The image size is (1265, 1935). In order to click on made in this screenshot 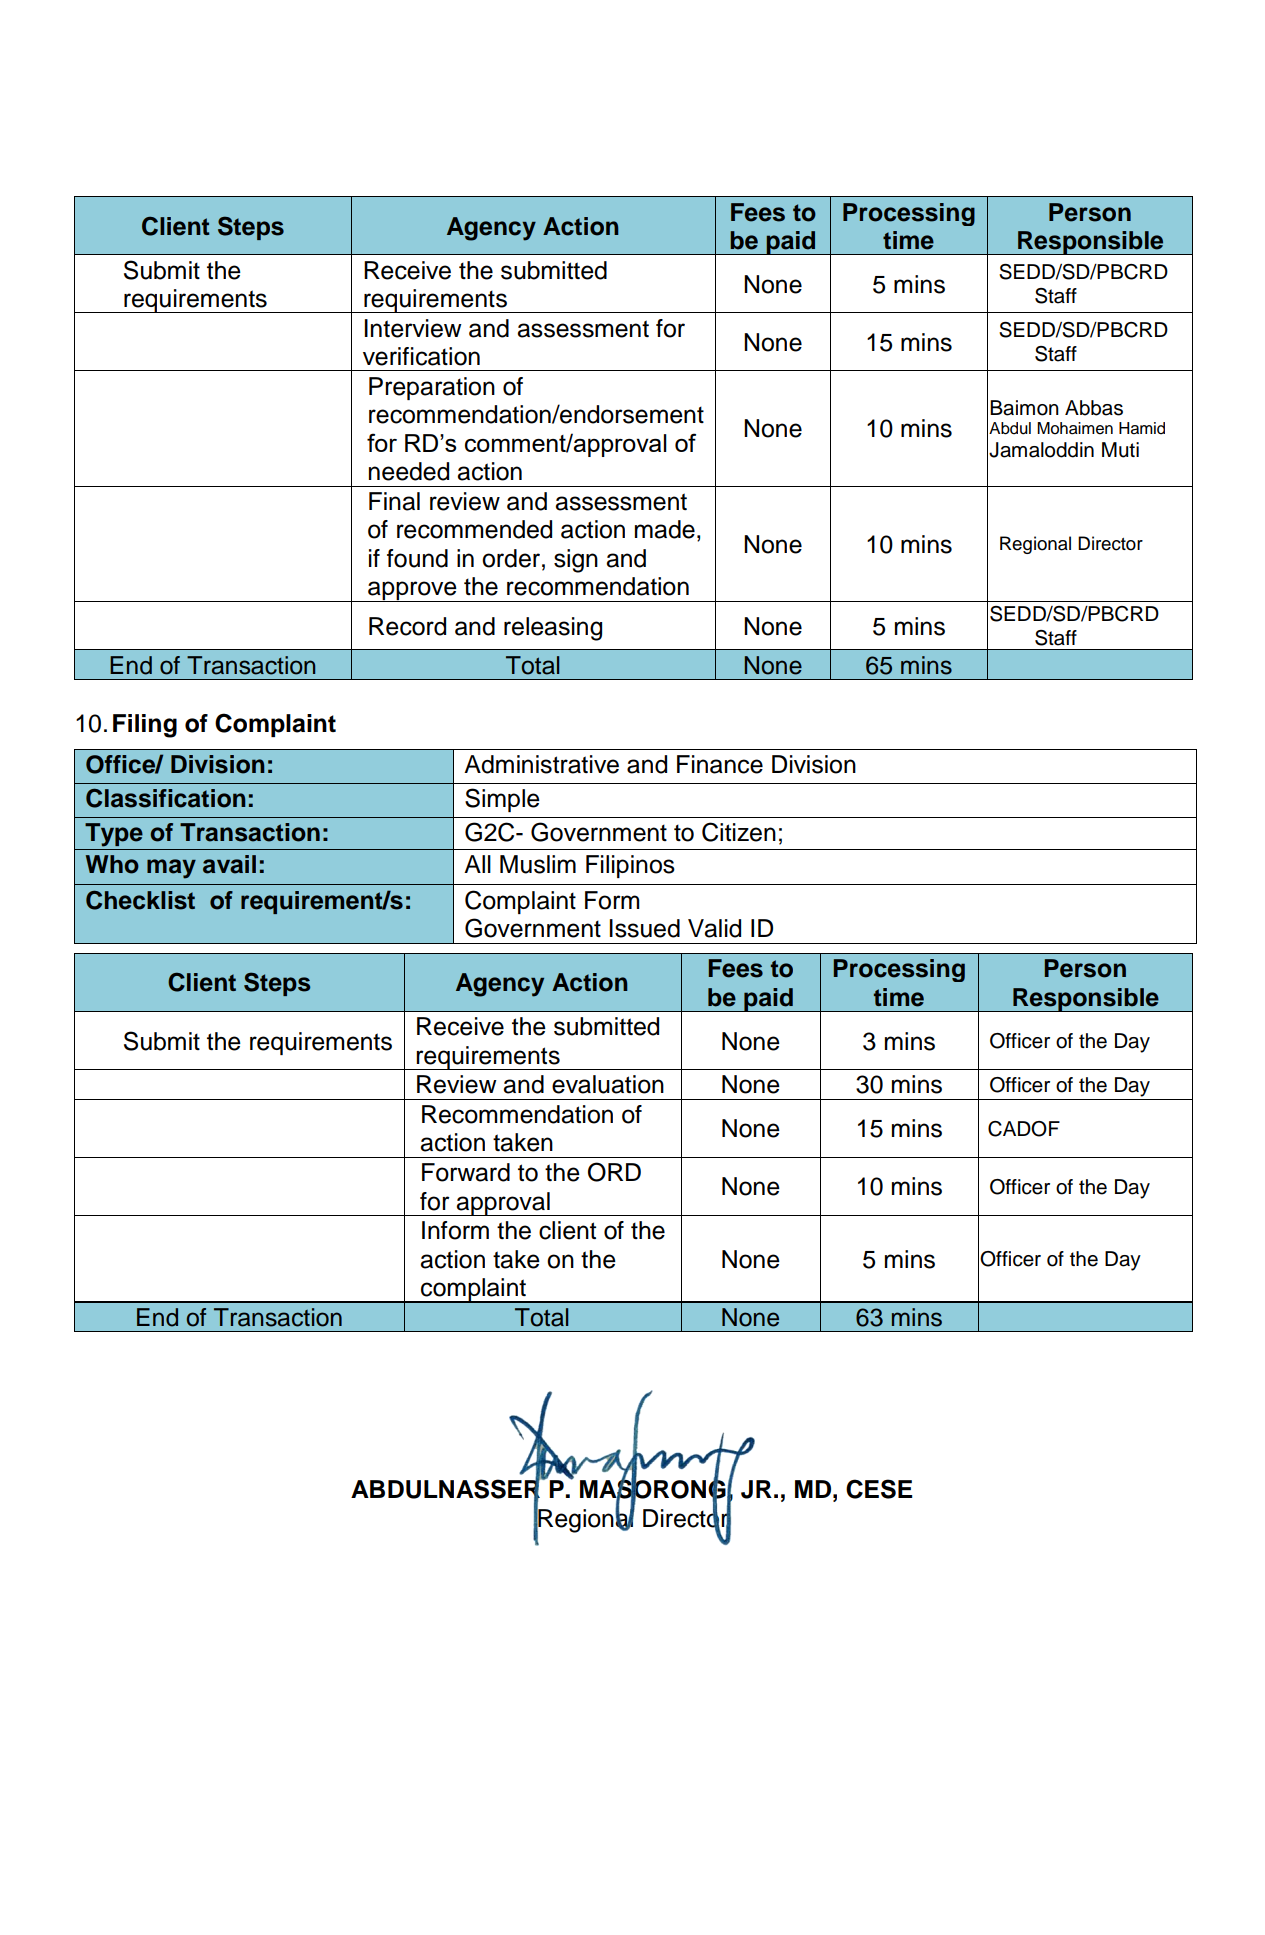, I will do `click(665, 529)`.
